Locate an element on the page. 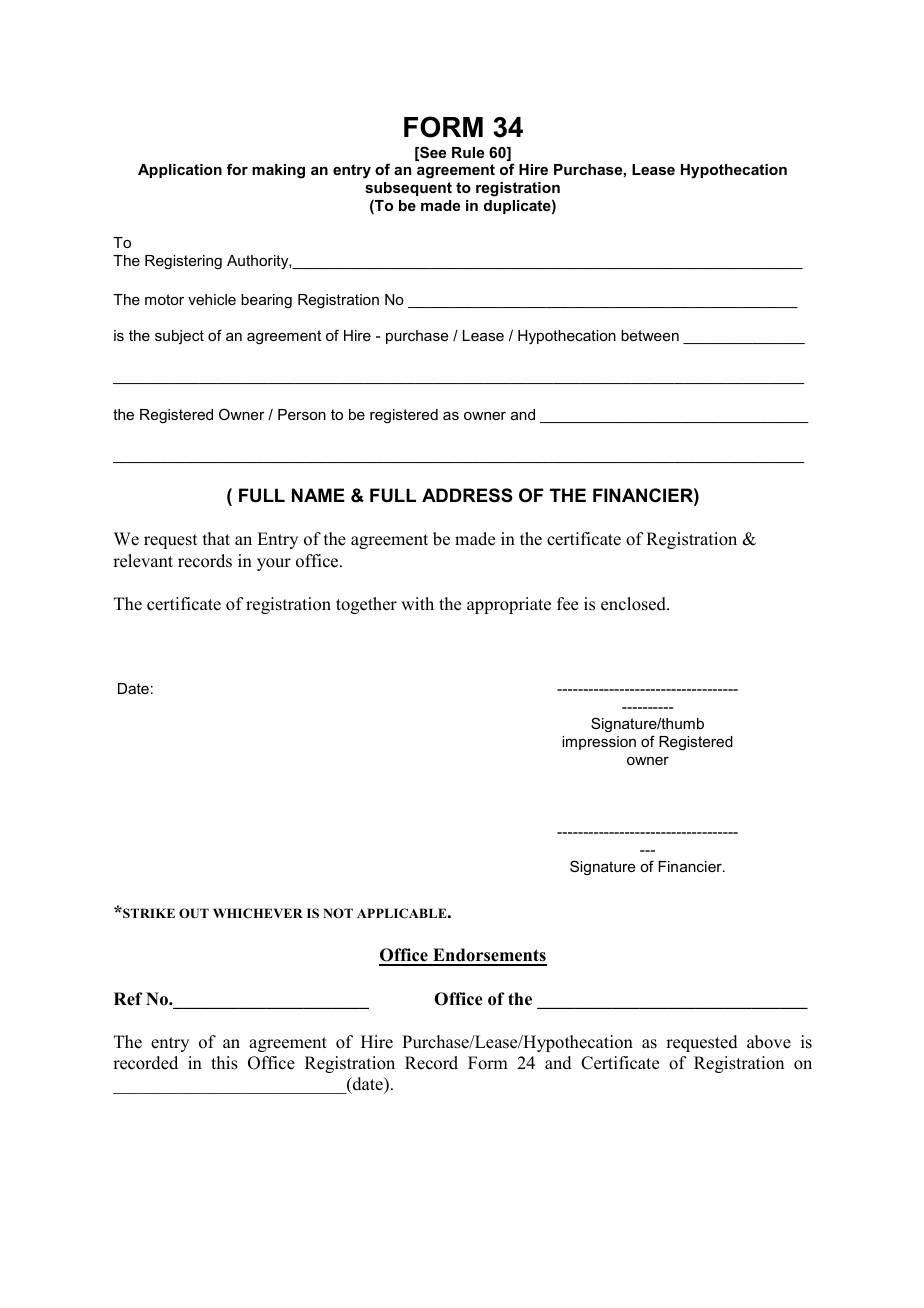  between is located at coordinates (650, 335).
